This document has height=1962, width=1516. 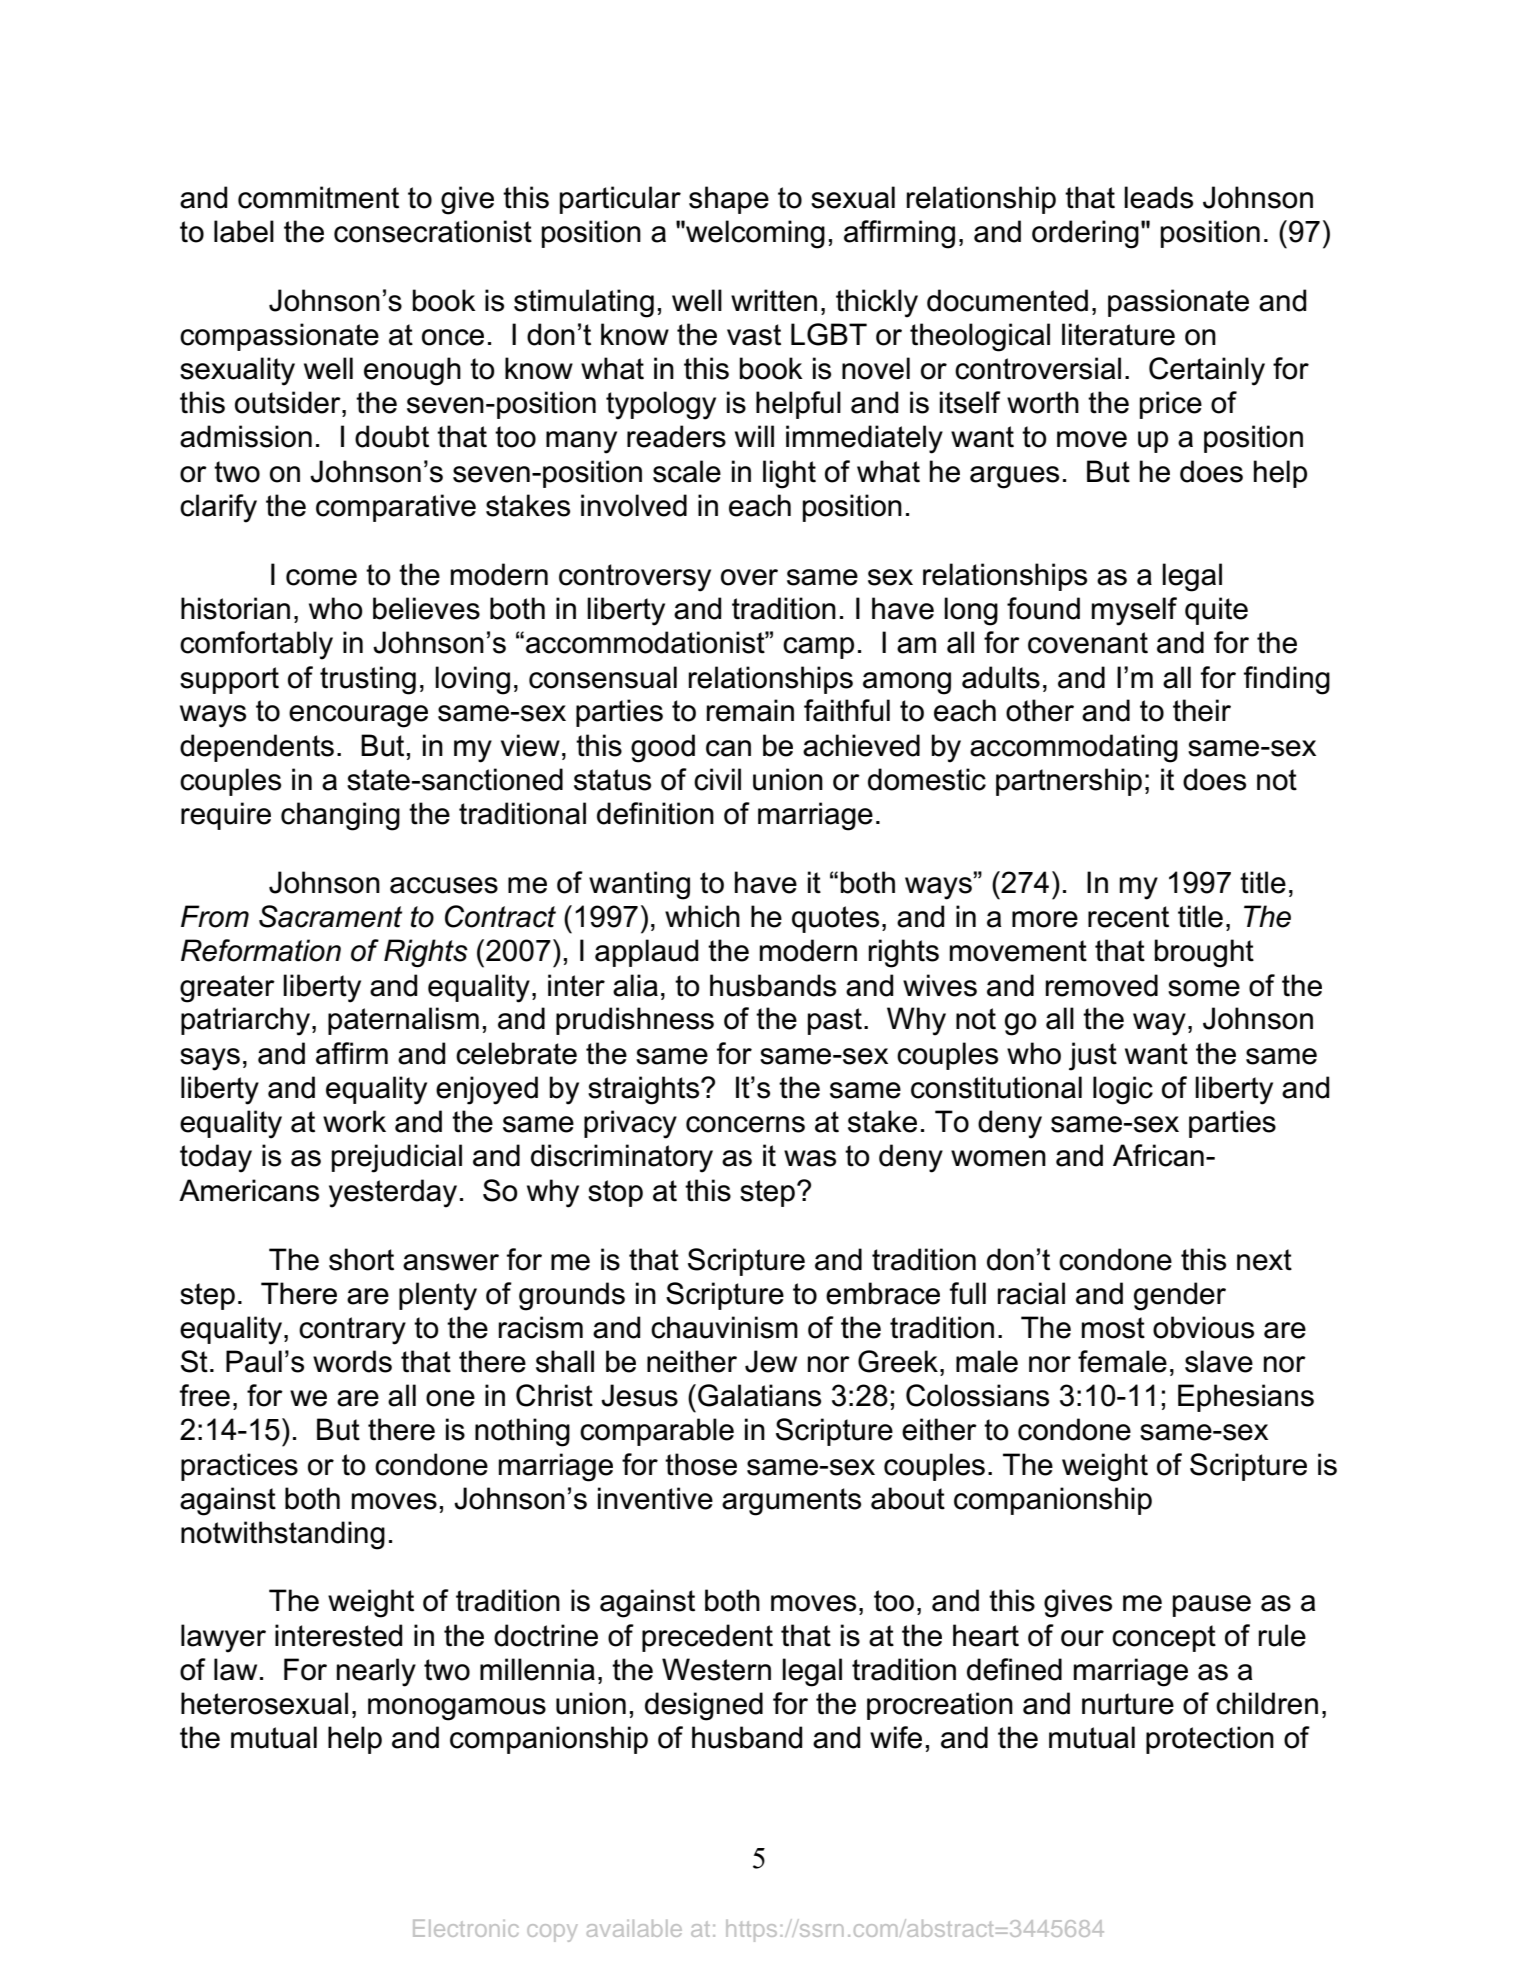 What do you see at coordinates (729, 200) in the document?
I see `shape` at bounding box center [729, 200].
